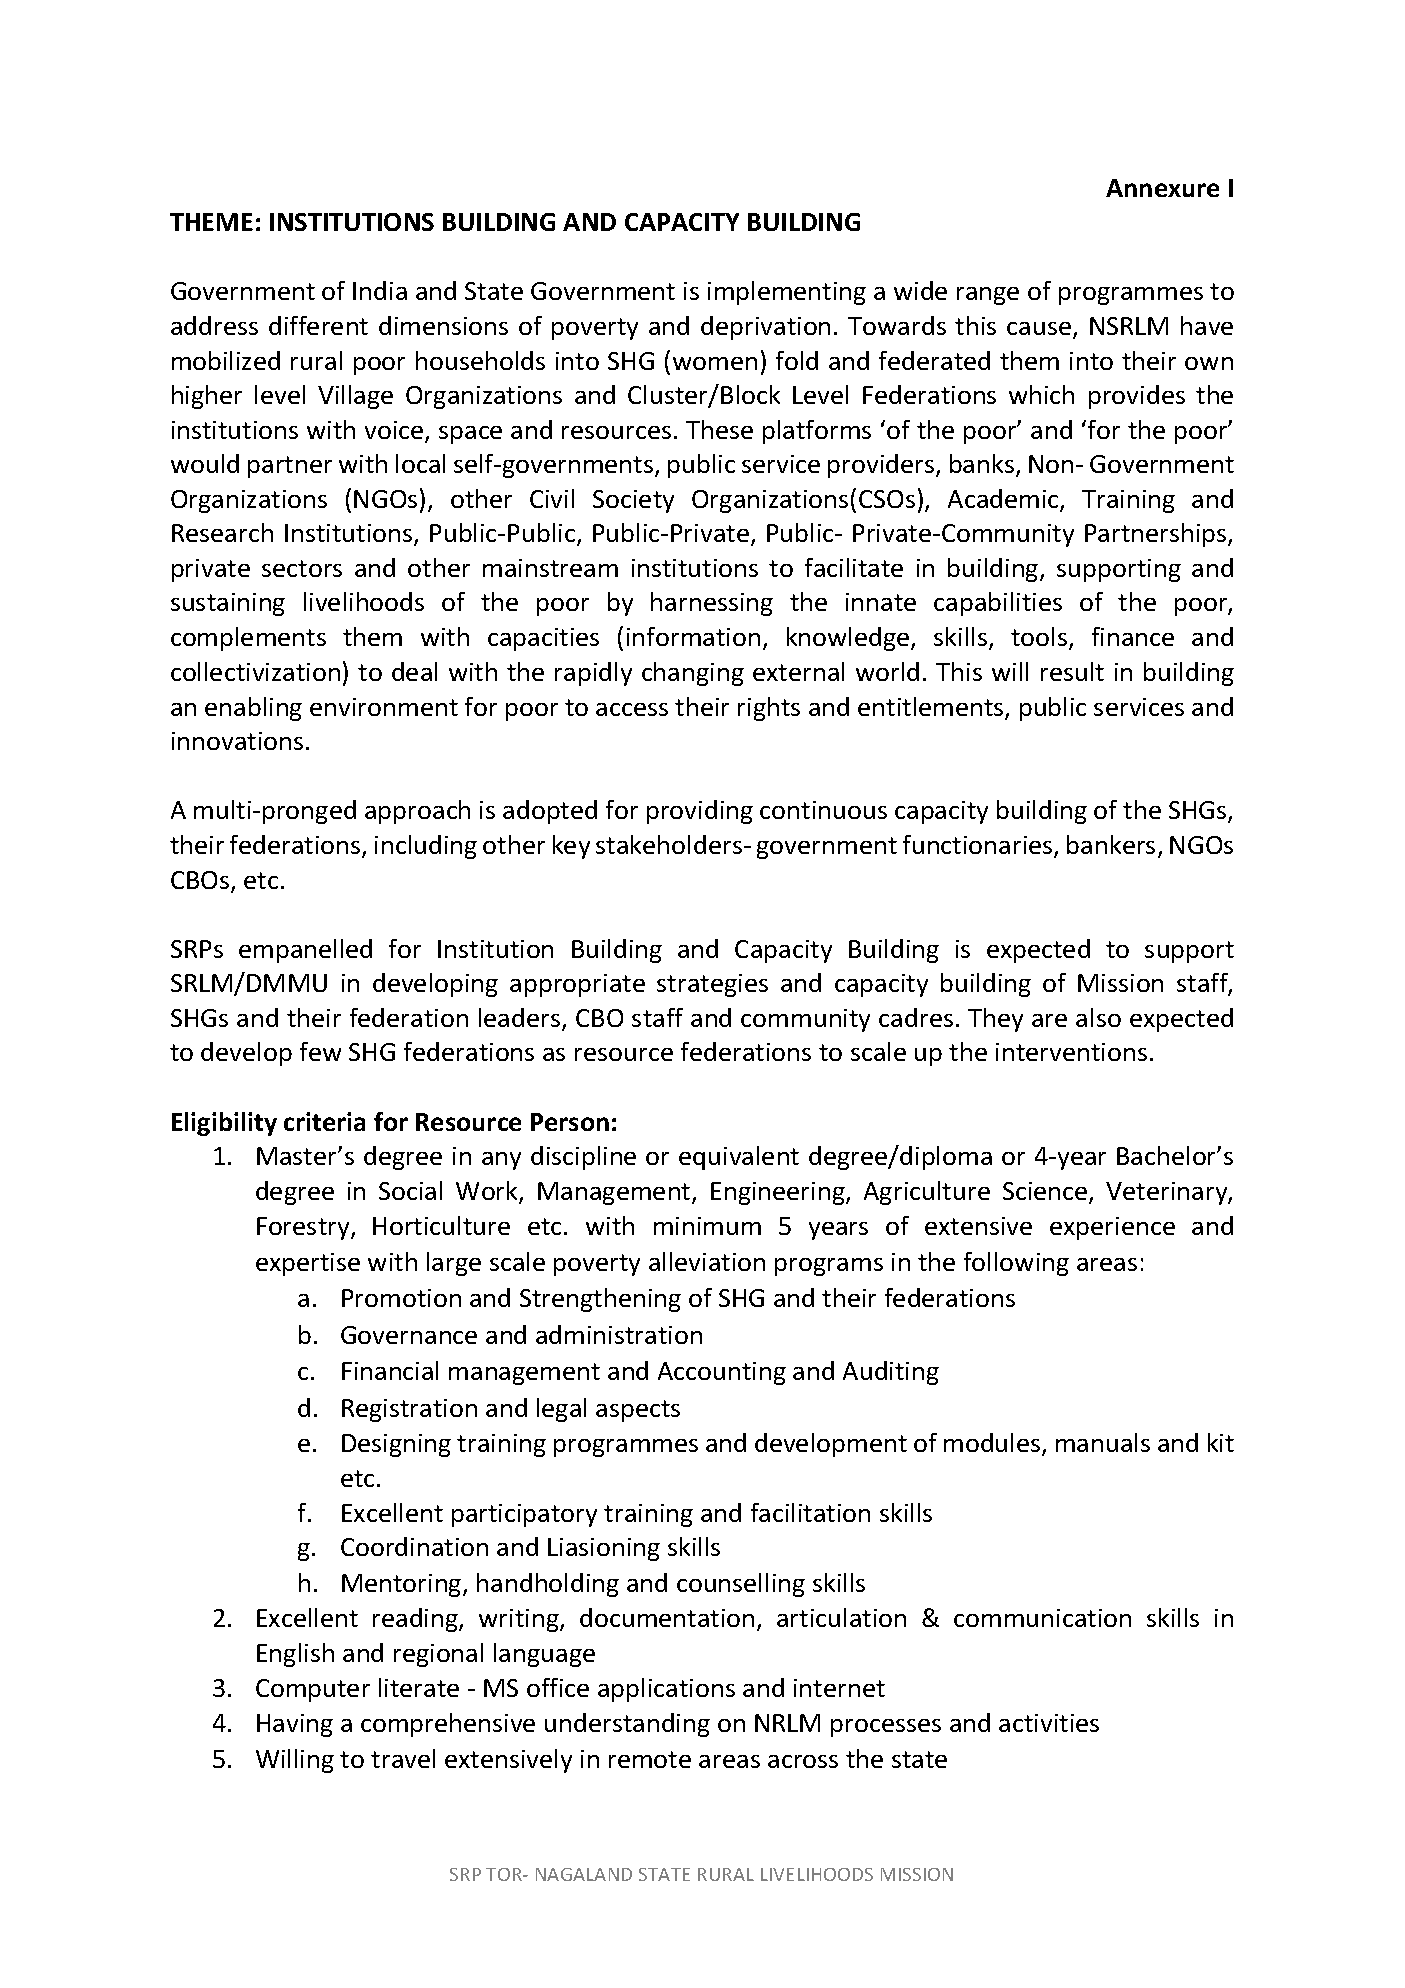  Describe the element at coordinates (1039, 328) in the document. I see `cause` at that location.
